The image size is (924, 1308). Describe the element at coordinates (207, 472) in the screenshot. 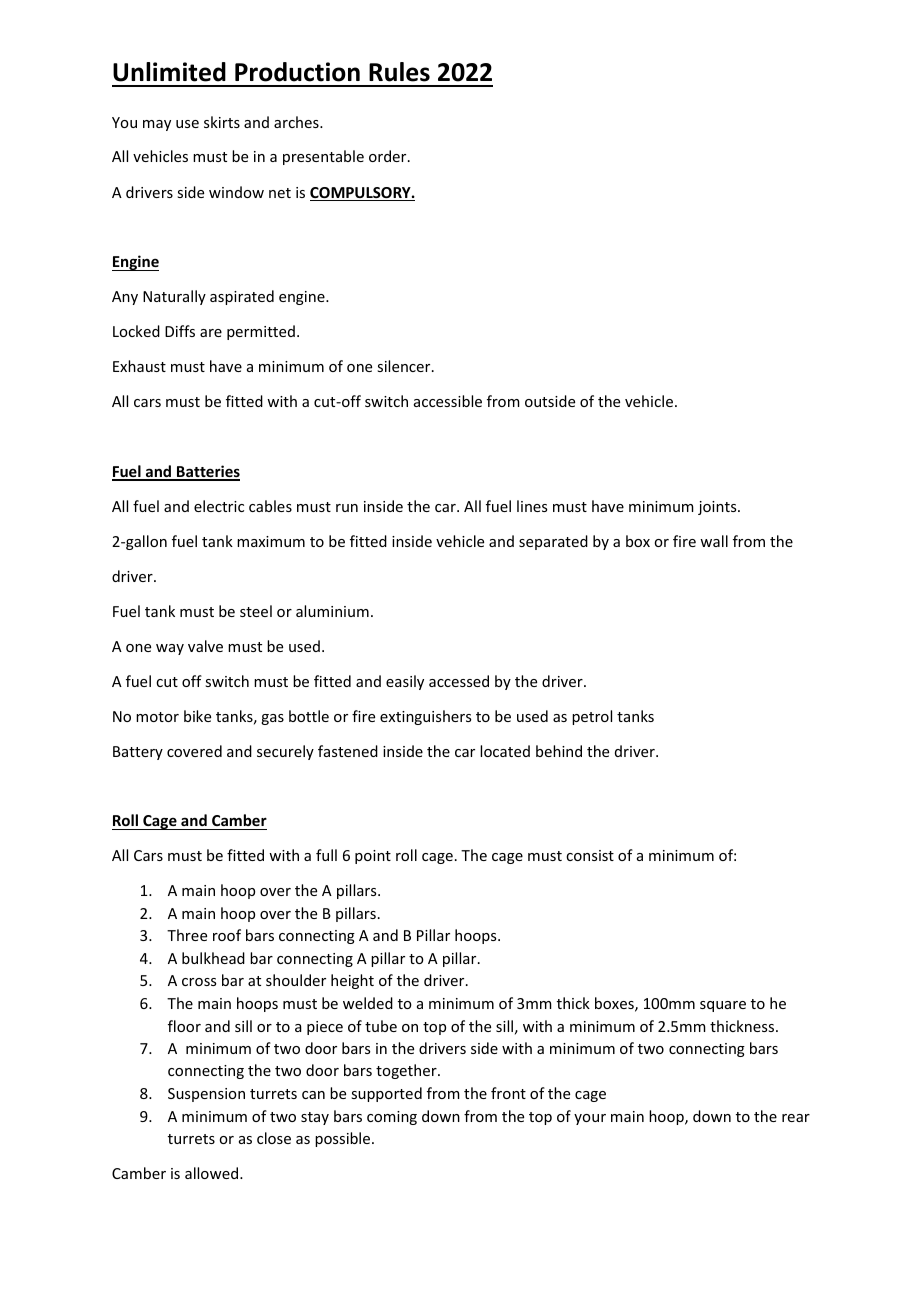

I see `Batteries` at that location.
